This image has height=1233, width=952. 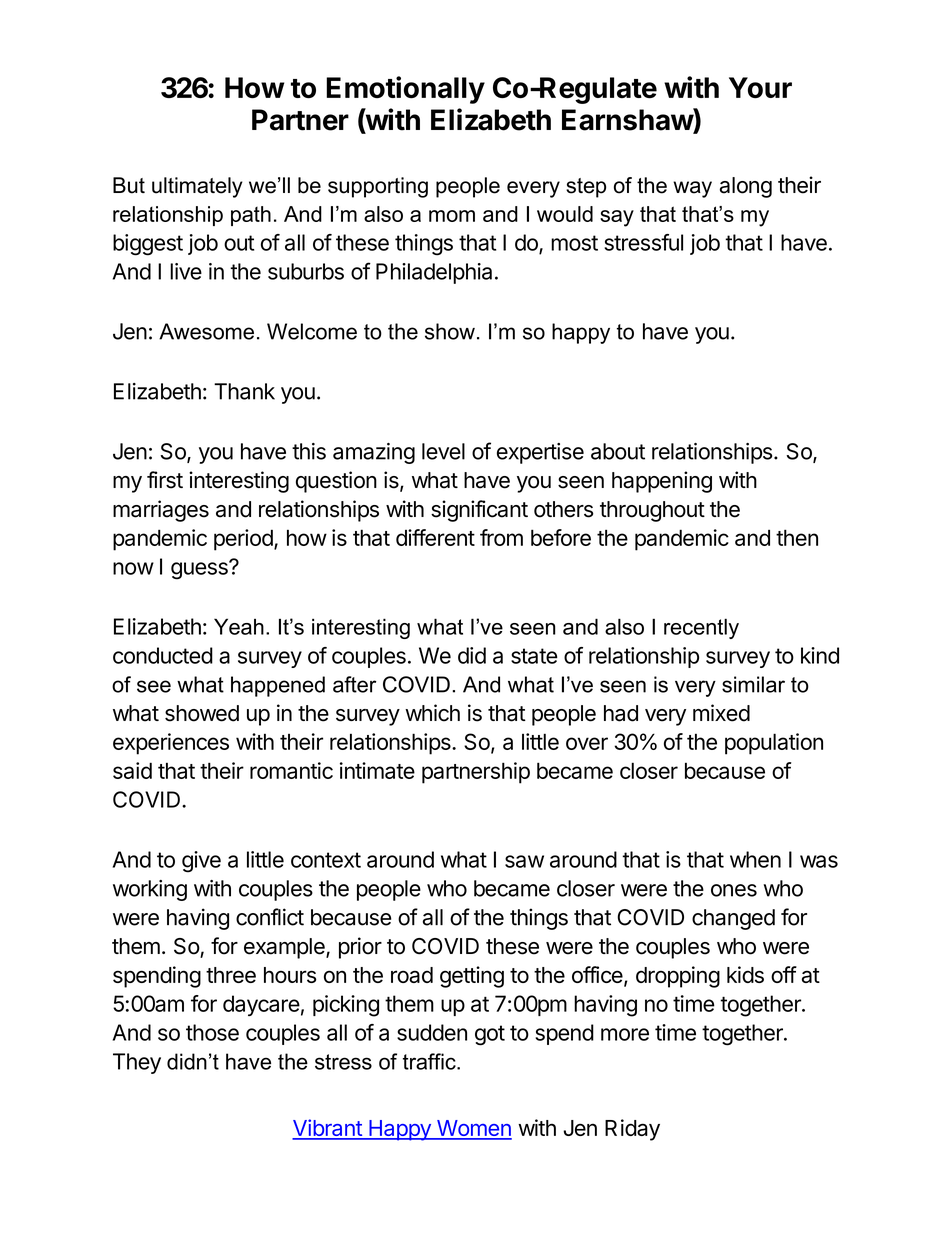 What do you see at coordinates (405, 90) in the image?
I see `Emotionally` at bounding box center [405, 90].
